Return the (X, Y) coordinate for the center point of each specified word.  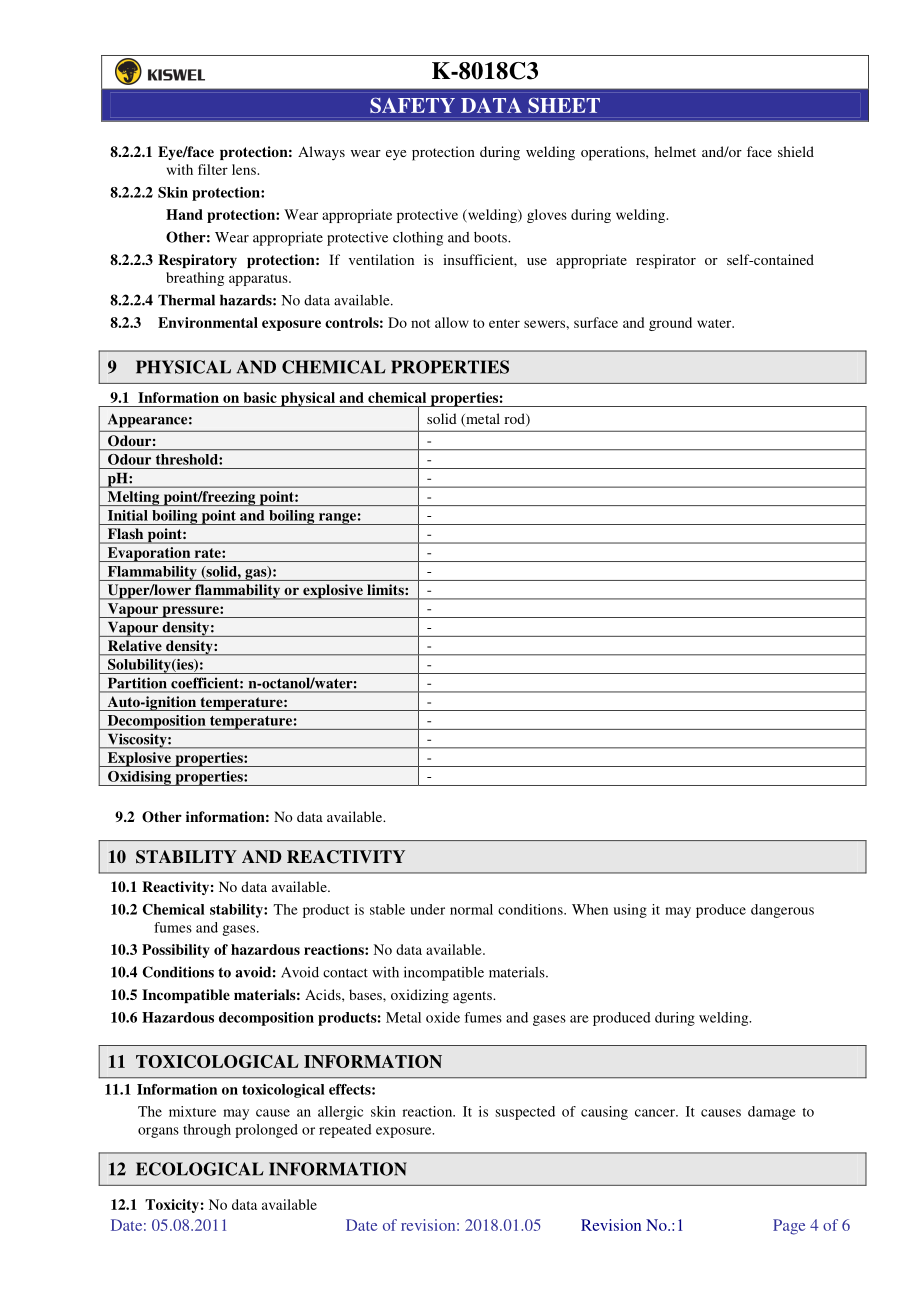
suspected (525, 1113)
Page (789, 1227)
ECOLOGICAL (200, 1169)
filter (213, 169)
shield (796, 151)
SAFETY (412, 105)
